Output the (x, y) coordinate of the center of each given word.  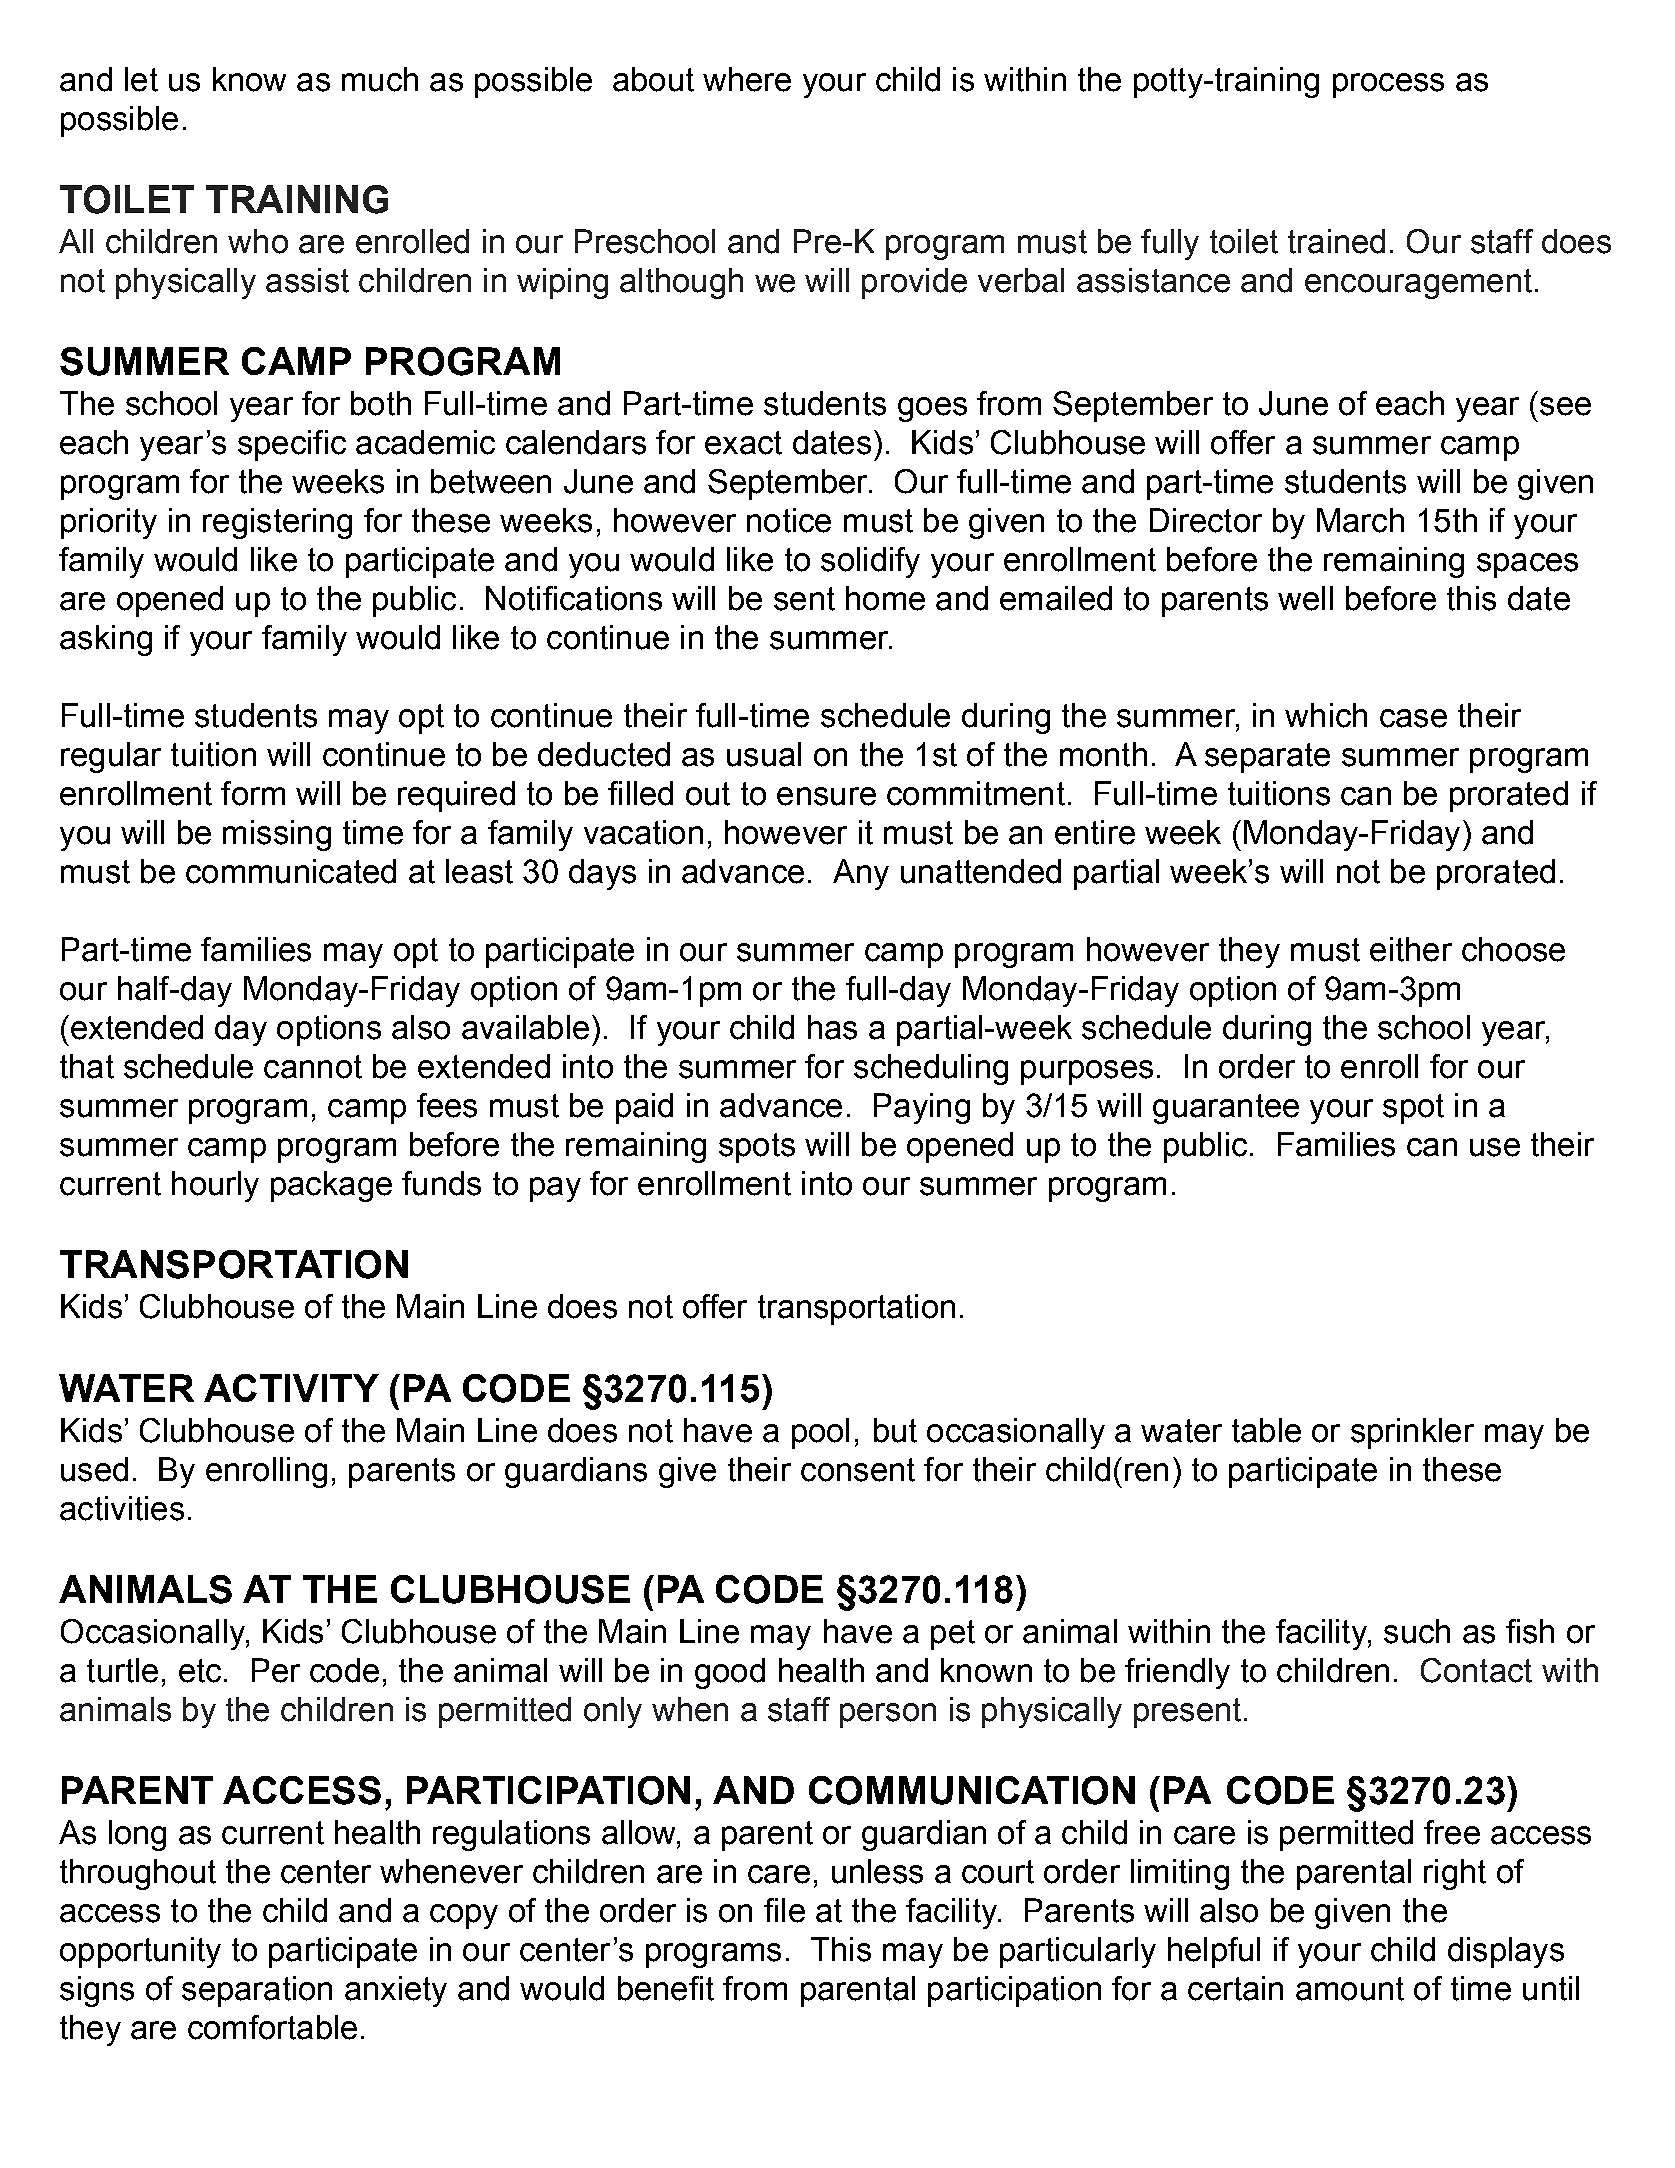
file (784, 1910)
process (1388, 85)
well (1305, 598)
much (380, 79)
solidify (870, 562)
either (1411, 949)
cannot (313, 1067)
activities (122, 1508)
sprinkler (1412, 1433)
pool (820, 1433)
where (747, 79)
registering (277, 523)
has (832, 1027)
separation (257, 1991)
